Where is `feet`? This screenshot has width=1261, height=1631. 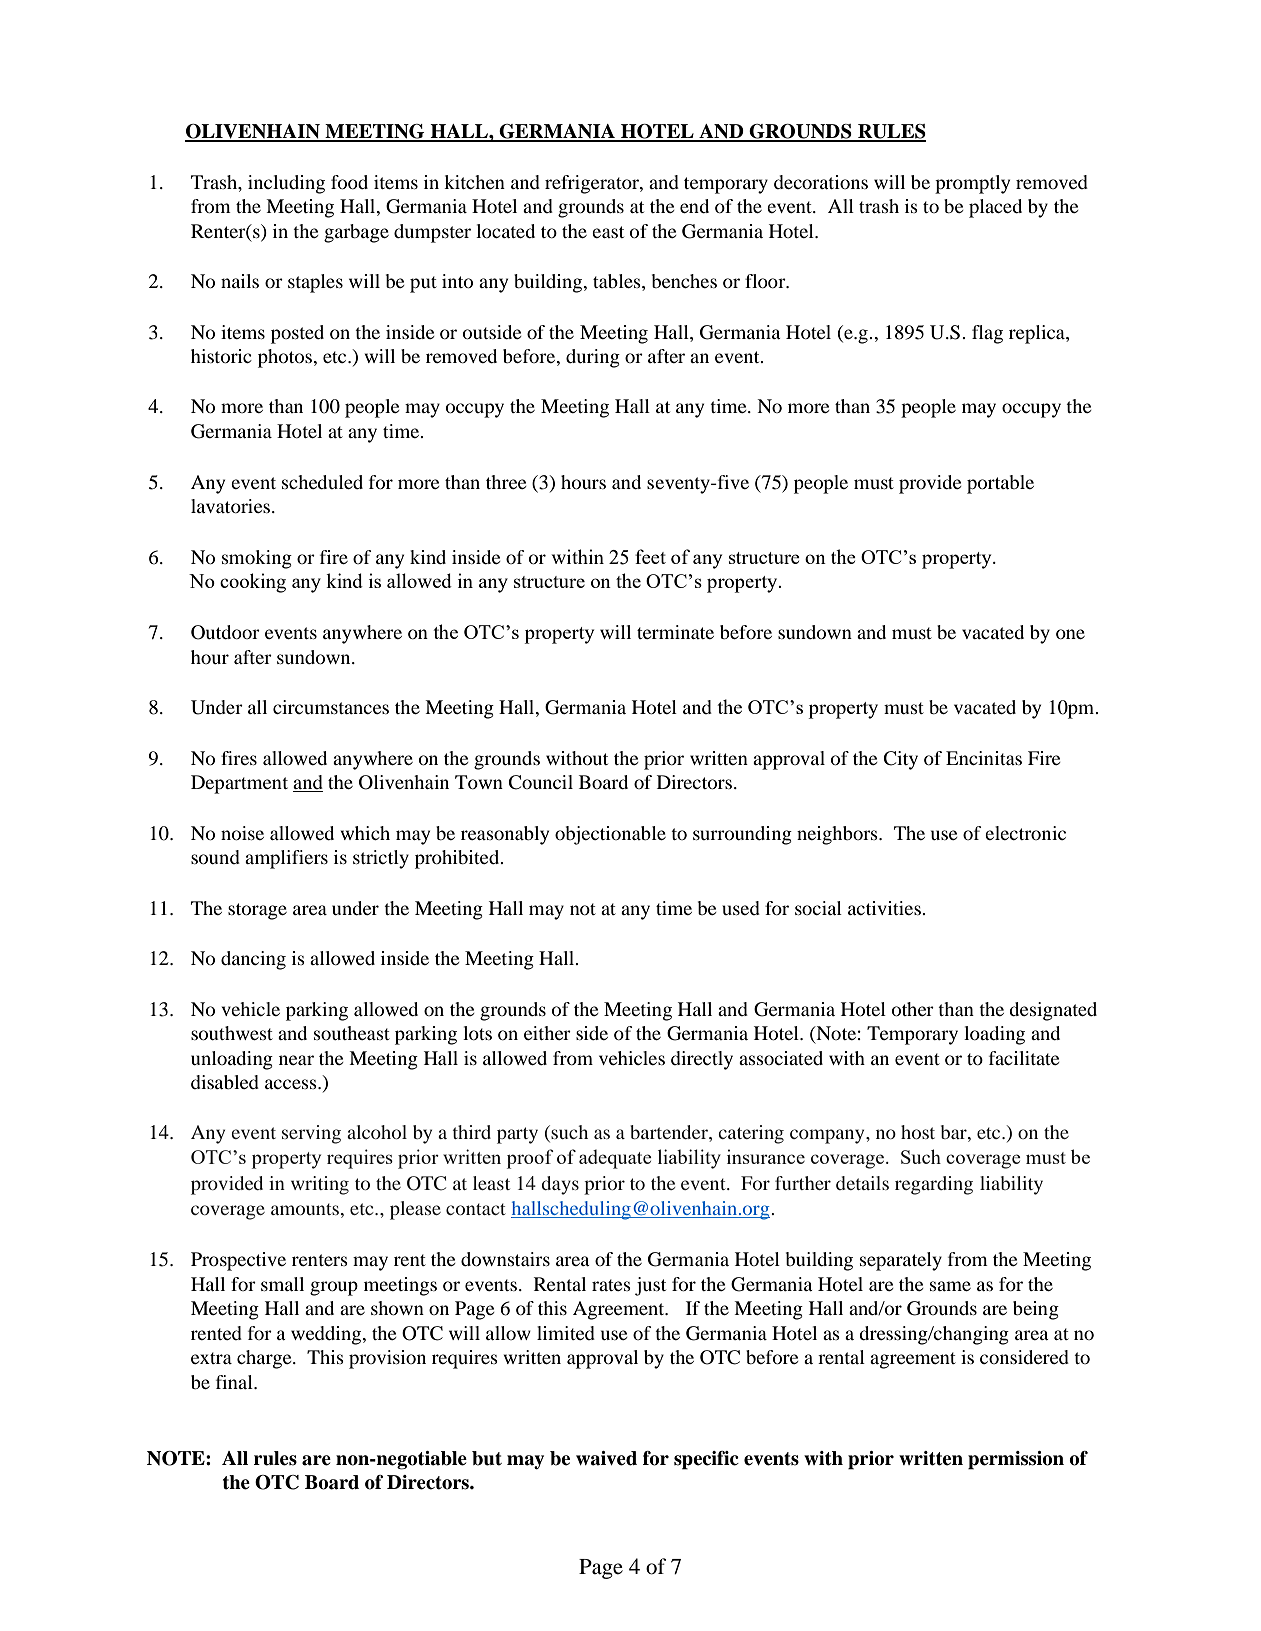 feet is located at coordinates (650, 556).
